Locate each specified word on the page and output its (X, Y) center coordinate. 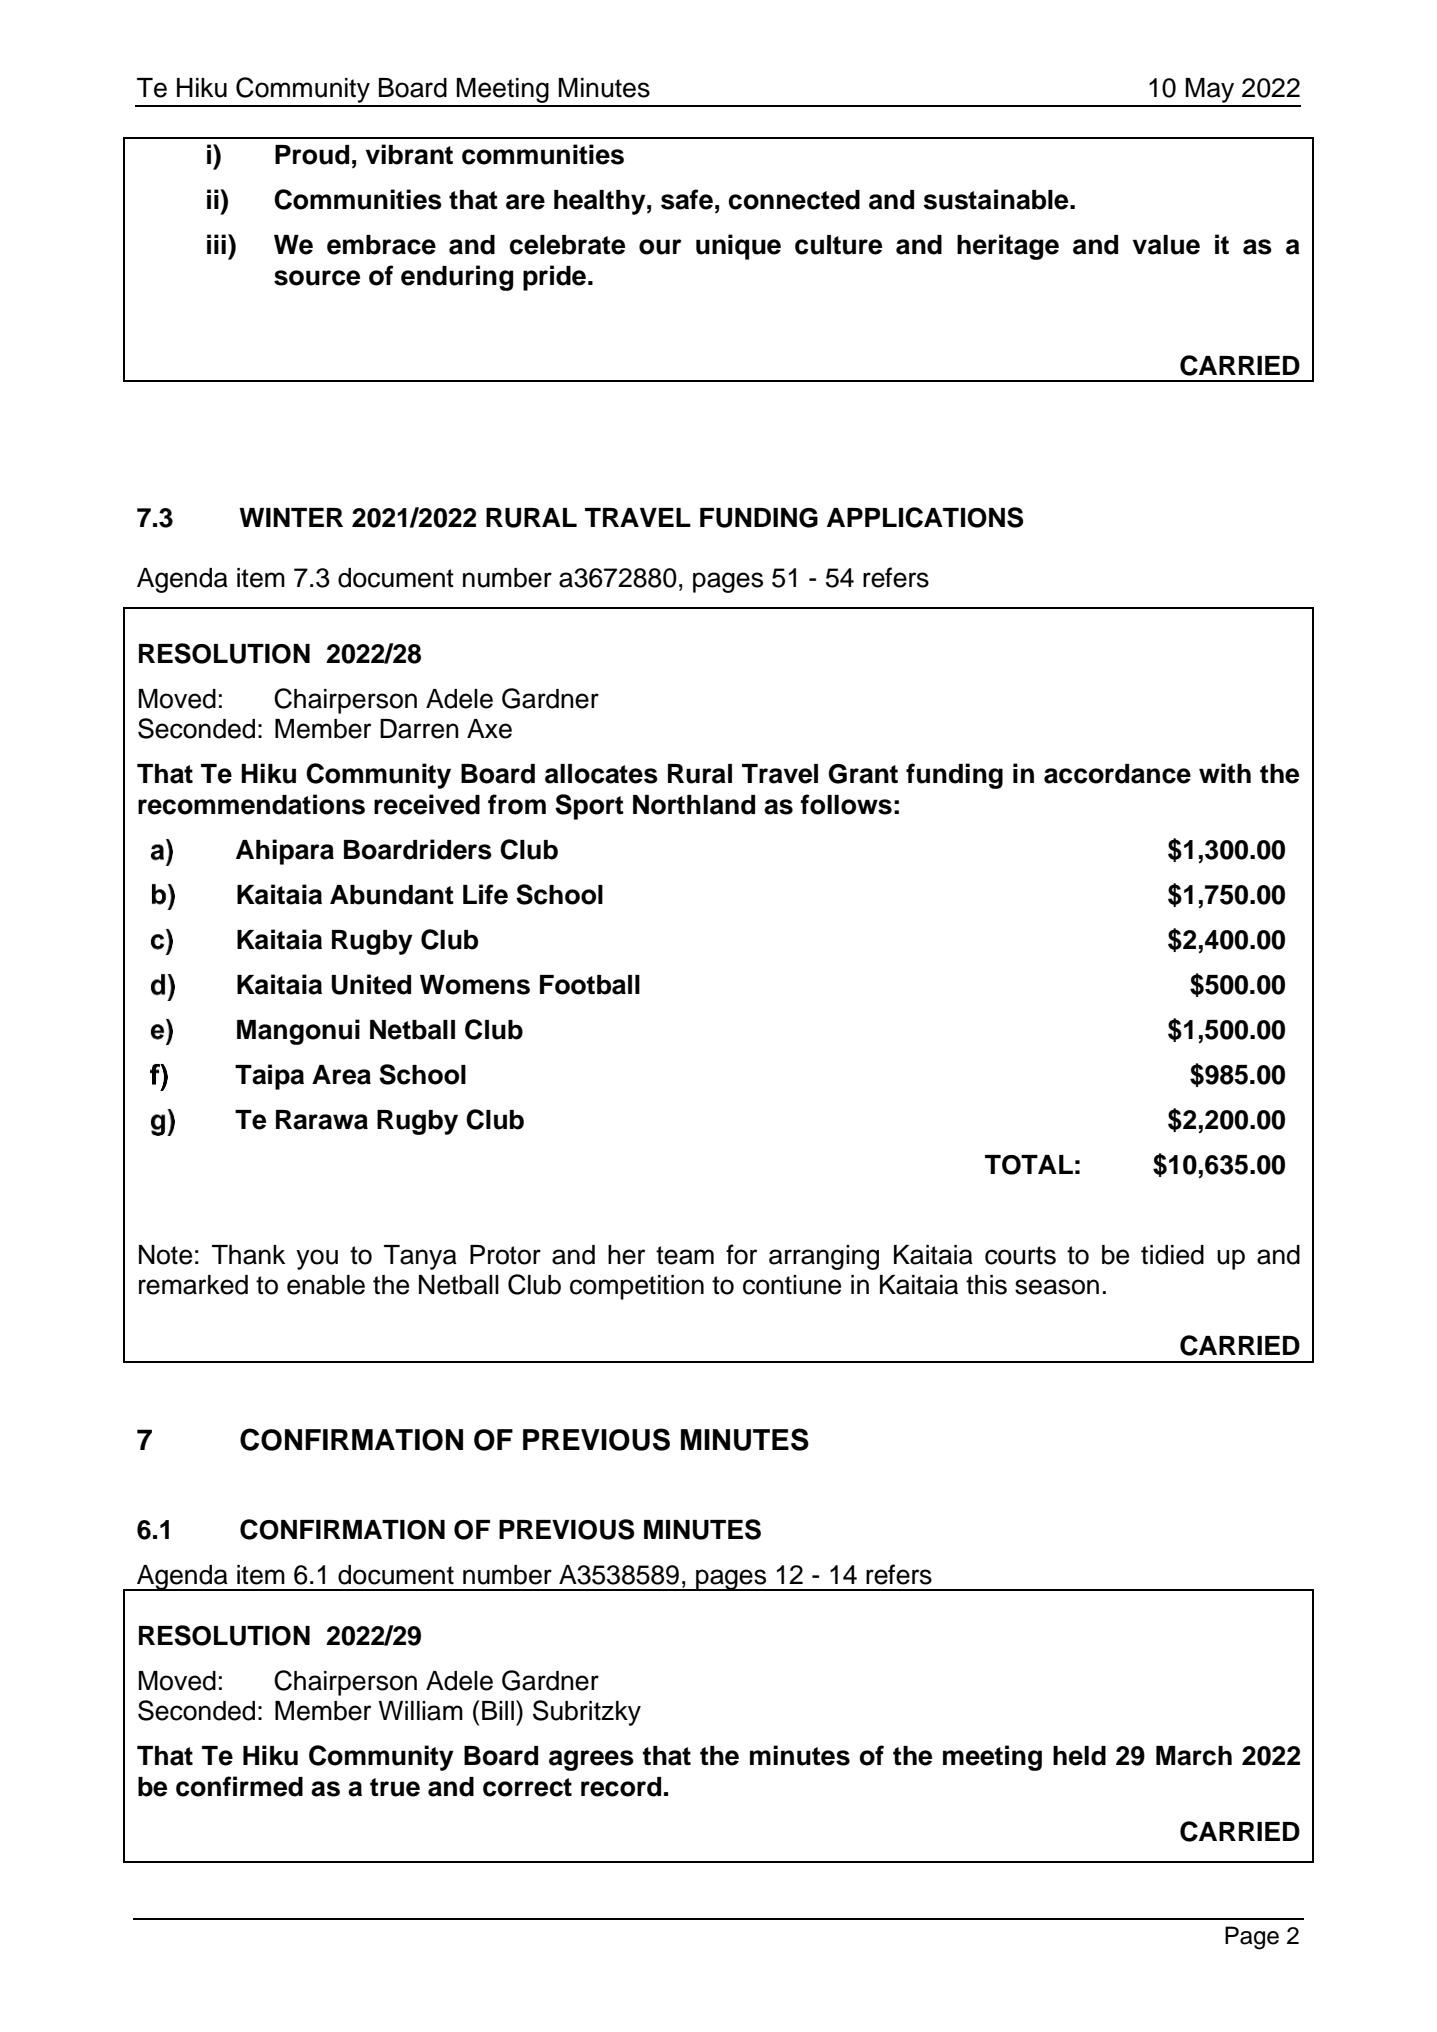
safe (687, 199)
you (317, 1259)
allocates (601, 774)
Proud (312, 155)
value (1166, 245)
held (1079, 1756)
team (685, 1255)
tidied (1172, 1255)
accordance (1117, 774)
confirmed (239, 1786)
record (621, 1787)
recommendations (251, 804)
